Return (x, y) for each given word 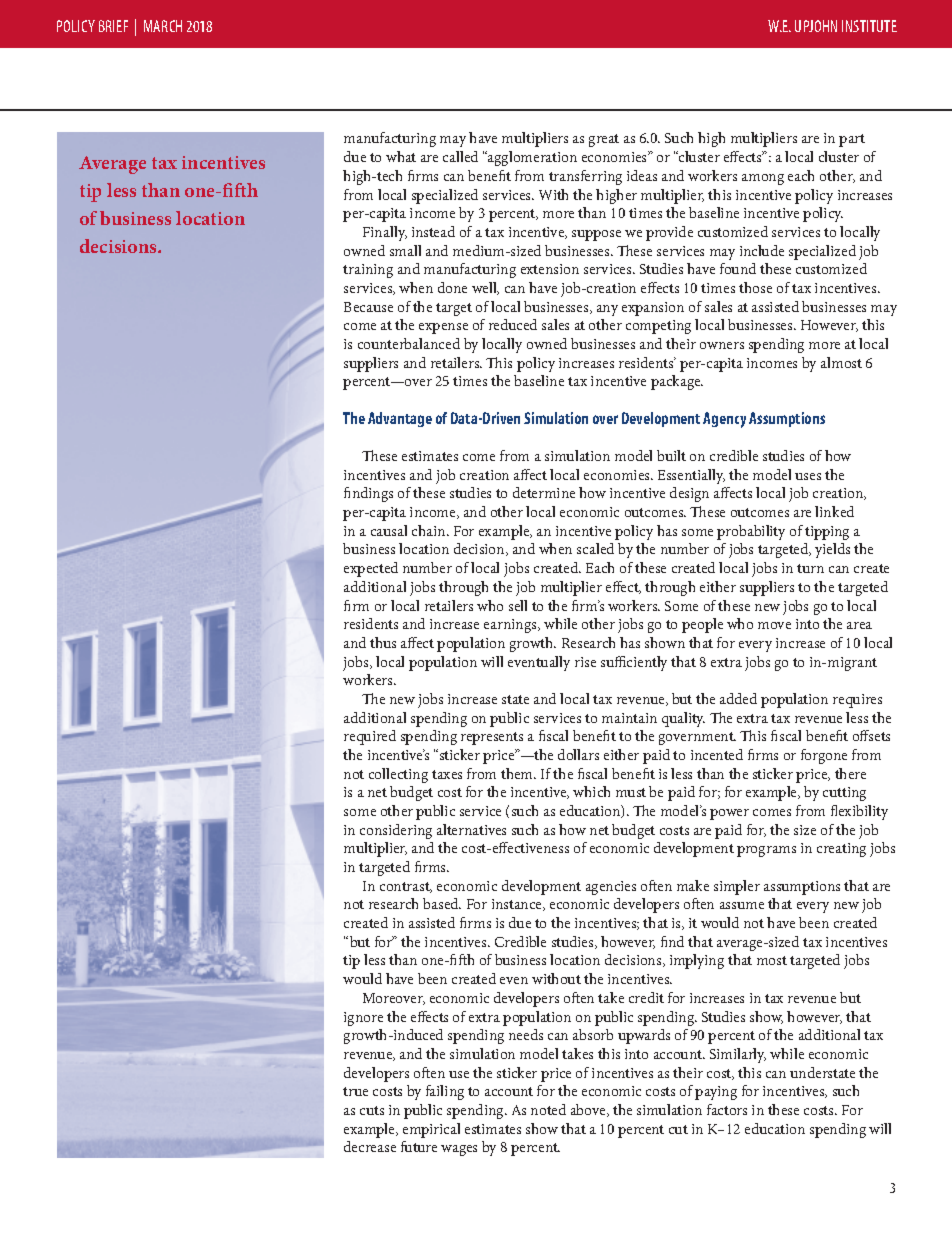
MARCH (163, 26)
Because (368, 307)
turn (810, 568)
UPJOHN (816, 26)
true (355, 1091)
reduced (513, 324)
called (460, 156)
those (755, 287)
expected (371, 569)
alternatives (471, 829)
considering (396, 831)
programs (766, 851)
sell (518, 605)
